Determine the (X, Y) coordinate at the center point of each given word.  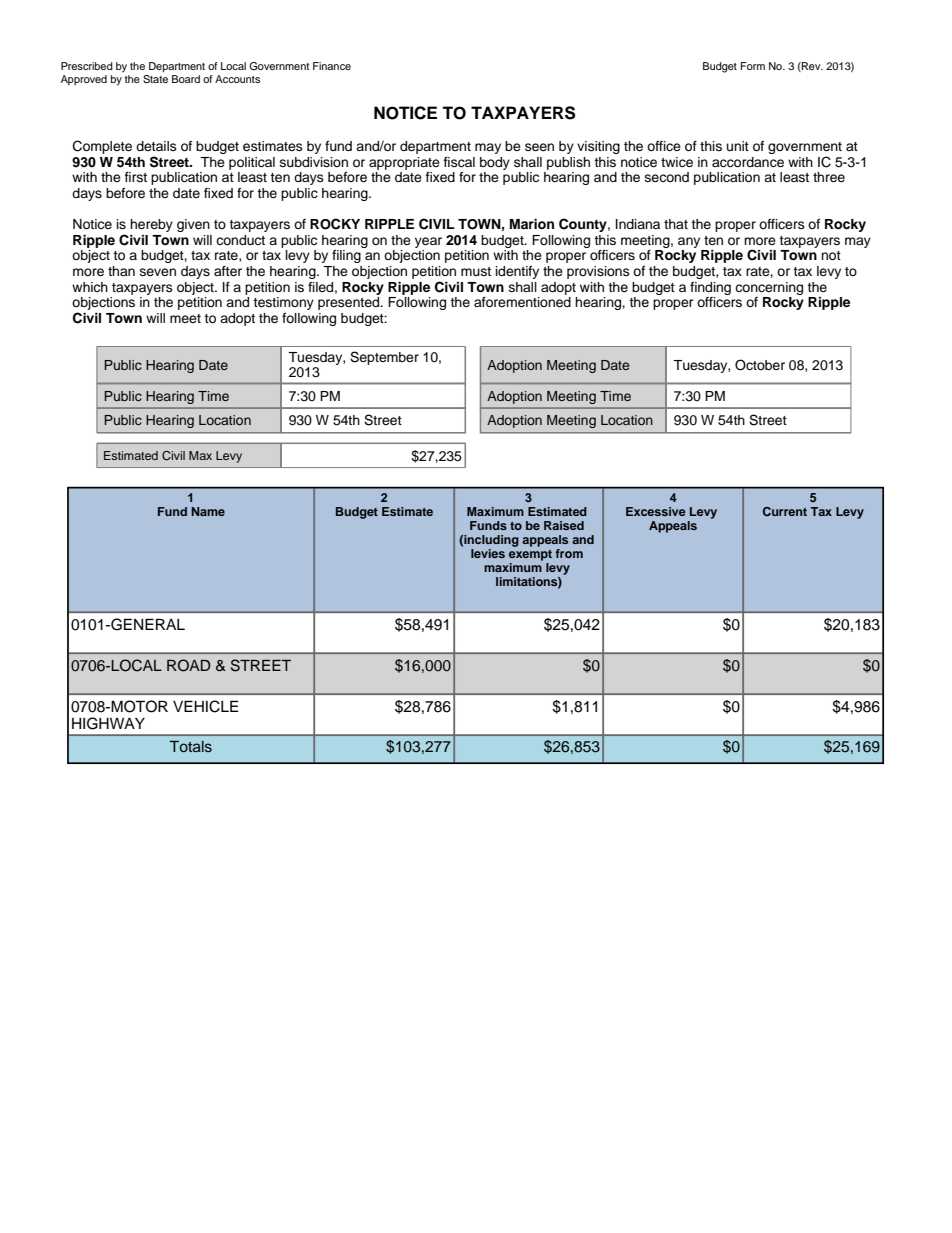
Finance (332, 66)
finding (710, 288)
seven (158, 272)
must (476, 271)
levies (488, 553)
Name (208, 511)
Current (785, 511)
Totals (191, 746)
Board (186, 79)
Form (753, 66)
